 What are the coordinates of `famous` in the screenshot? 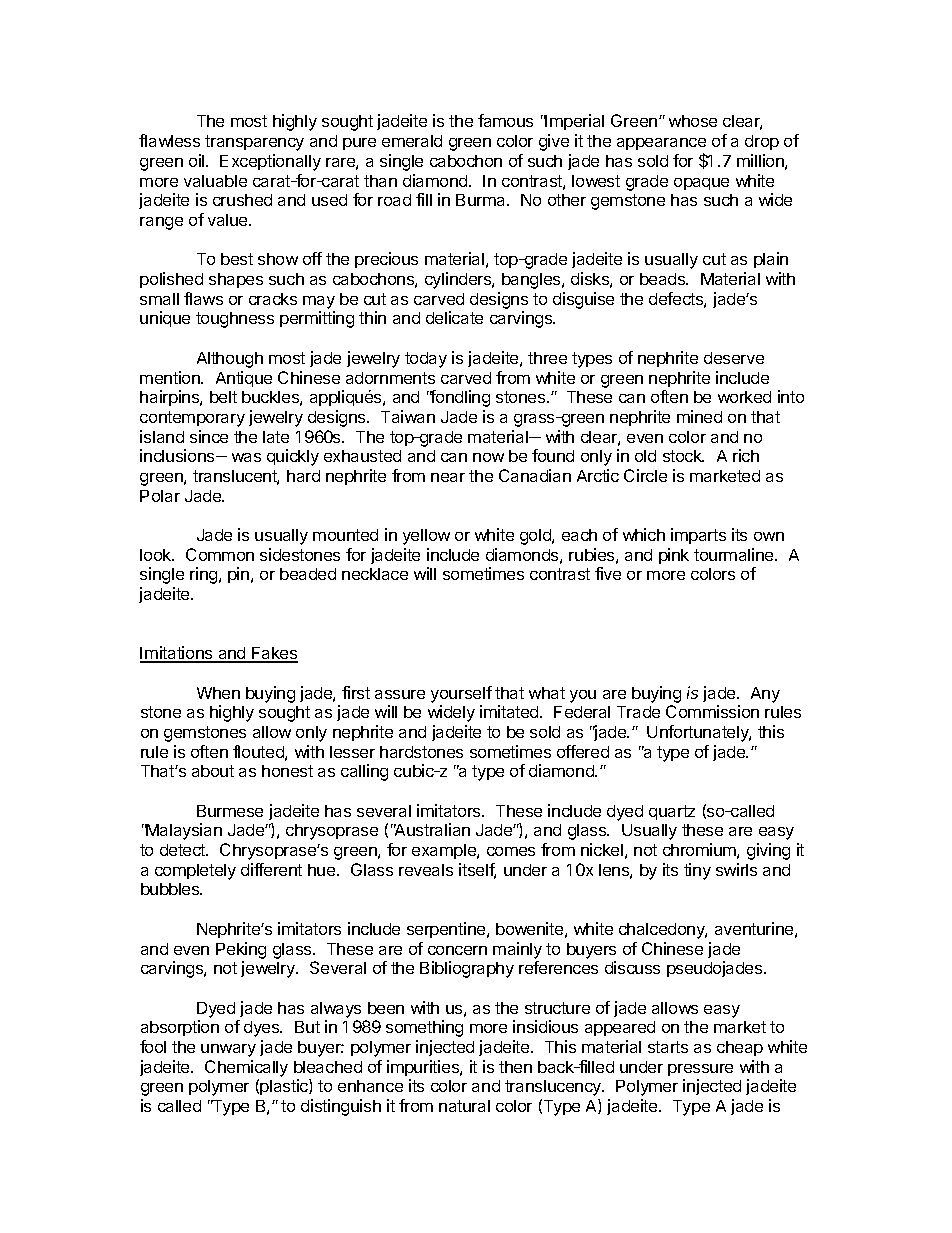 It's located at (505, 120).
